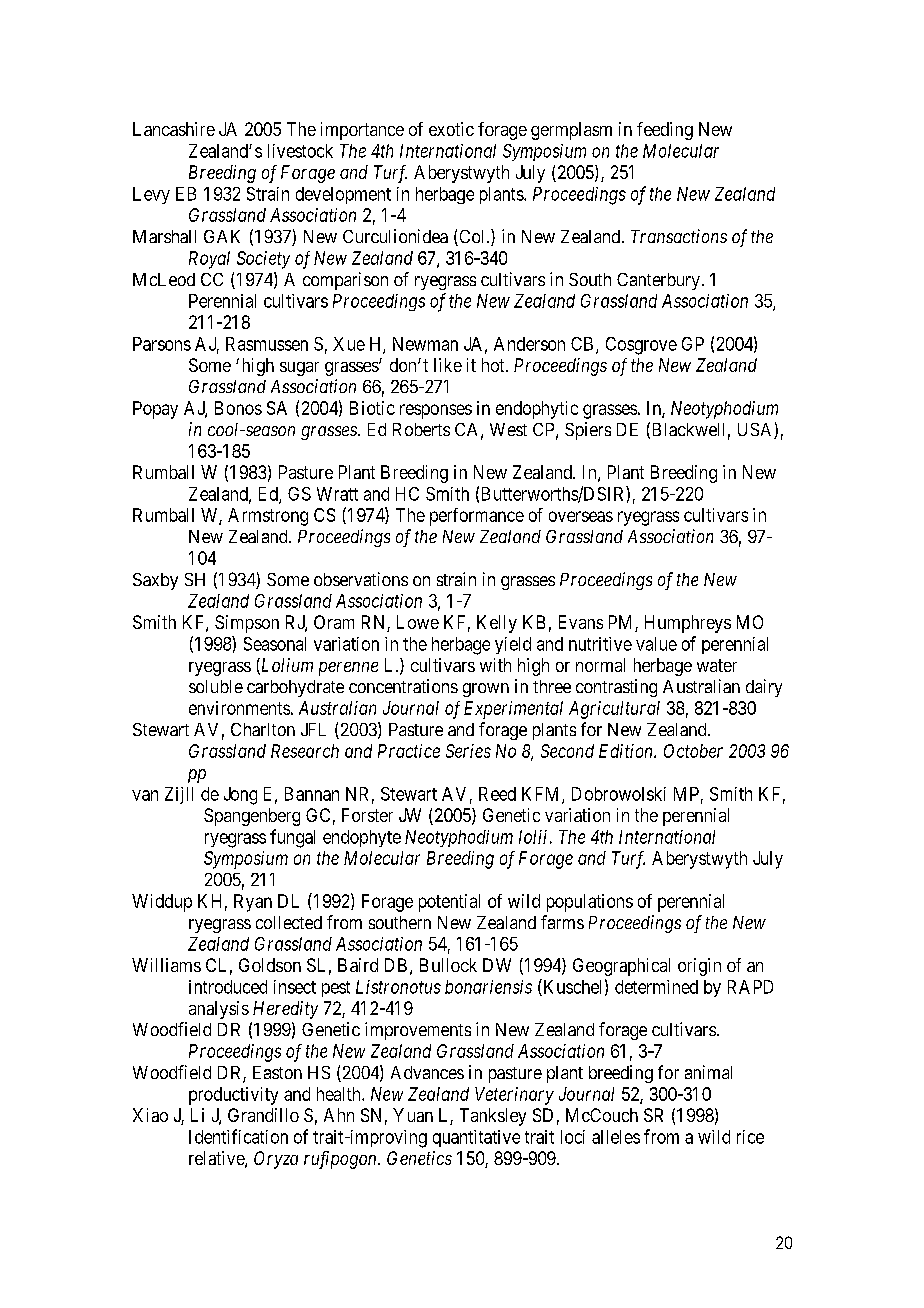 Image resolution: width=924 pixels, height=1308 pixels. I want to click on Rasmussen, so click(267, 344).
